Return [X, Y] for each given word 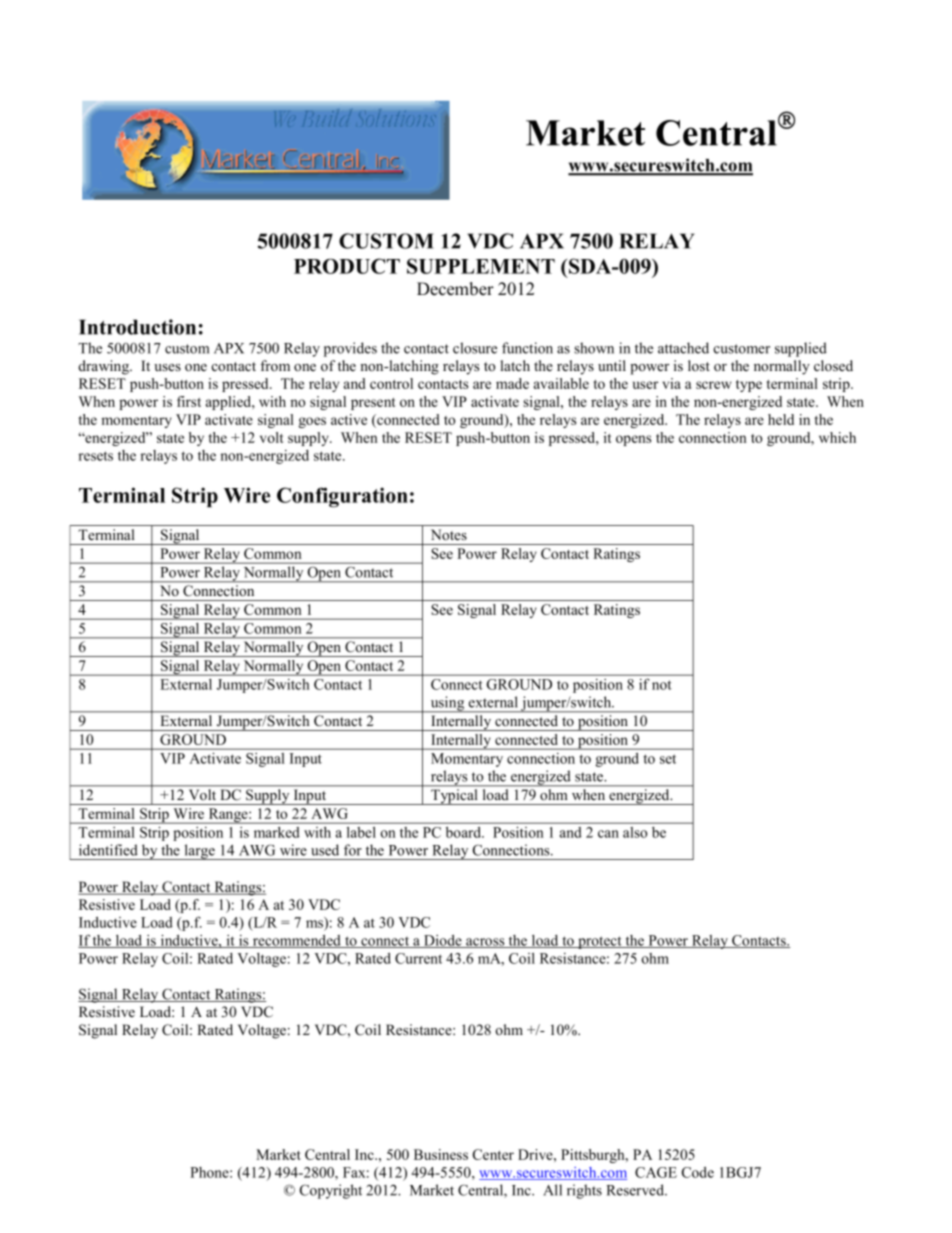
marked [276, 832]
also [635, 832]
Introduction [137, 327]
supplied [801, 349]
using [447, 704]
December [455, 289]
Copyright [331, 1191]
